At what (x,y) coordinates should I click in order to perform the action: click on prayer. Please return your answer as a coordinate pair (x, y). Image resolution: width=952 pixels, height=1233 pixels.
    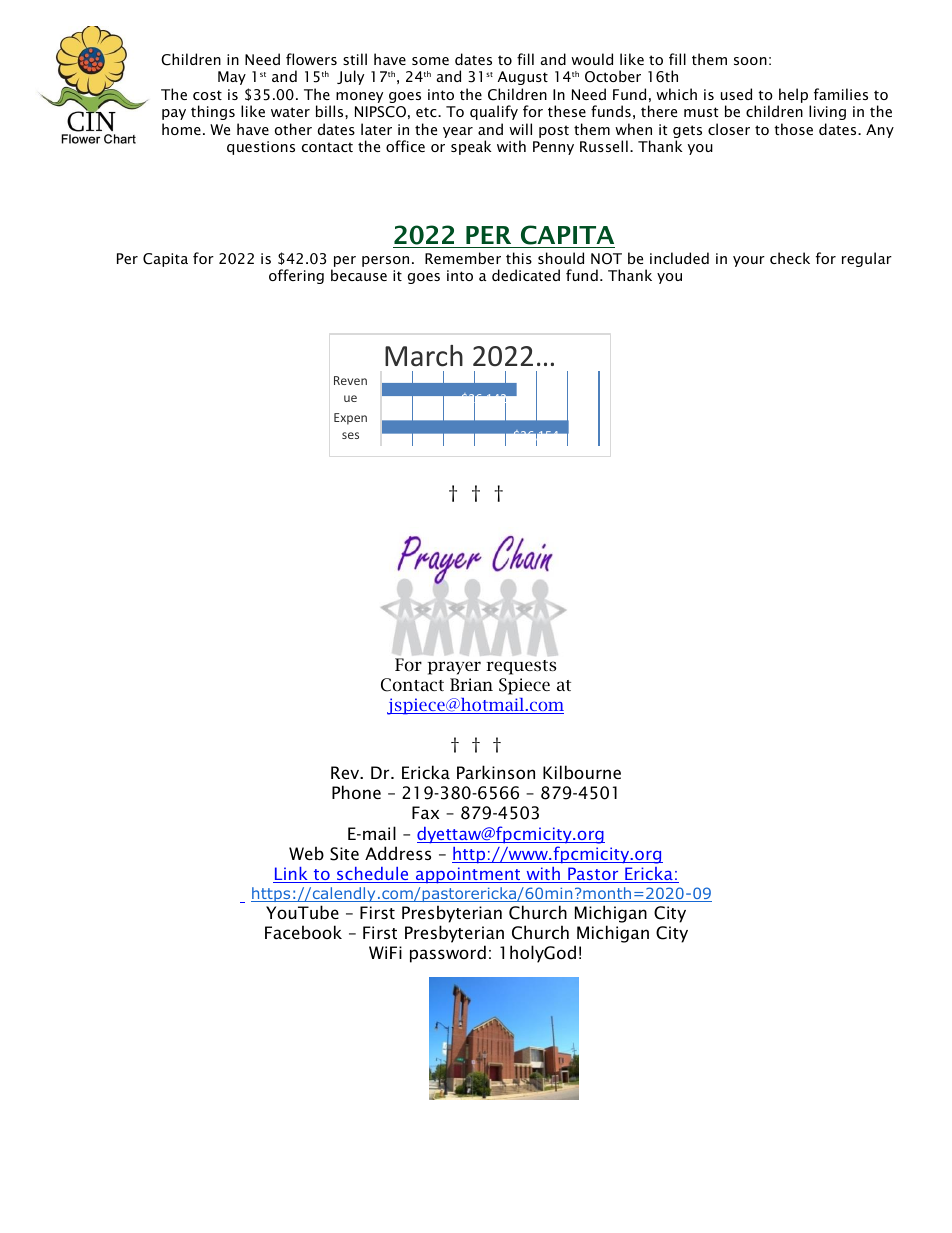
    Looking at the image, I should click on (454, 668).
